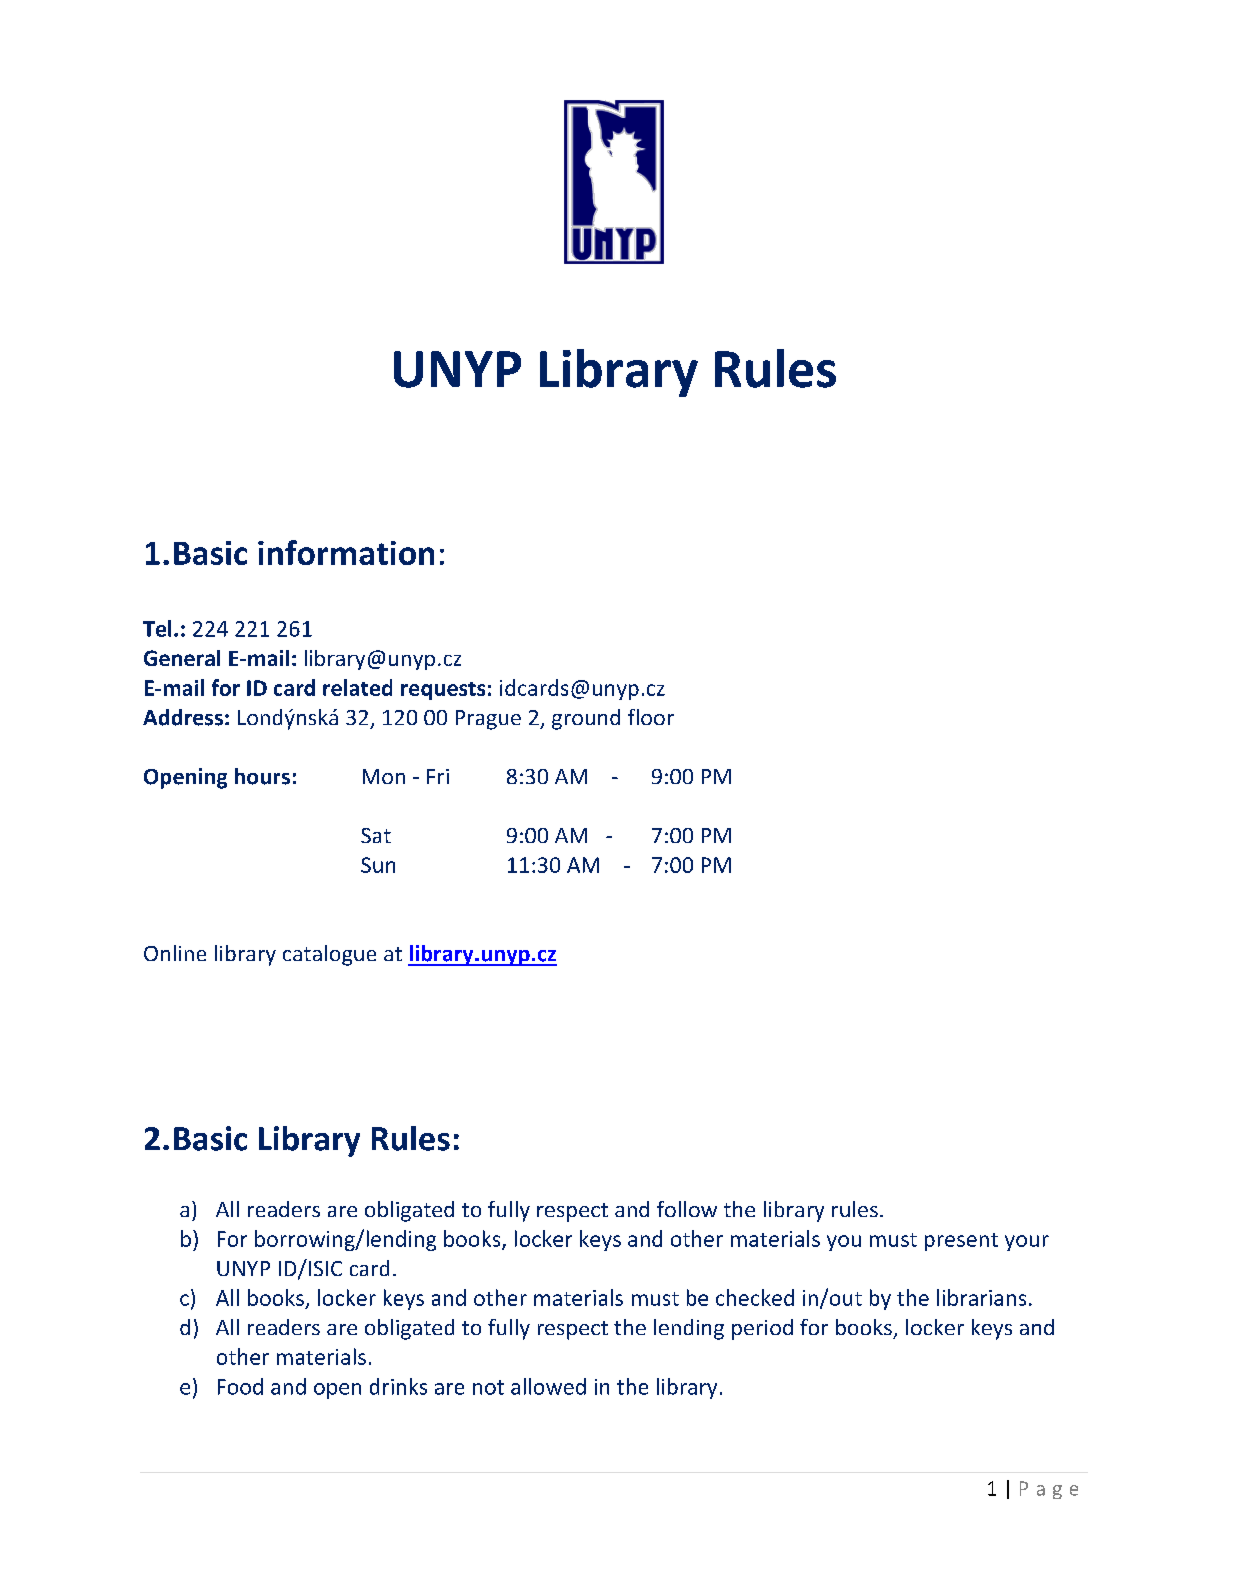 Image resolution: width=1233 pixels, height=1596 pixels. I want to click on Food, so click(240, 1386).
